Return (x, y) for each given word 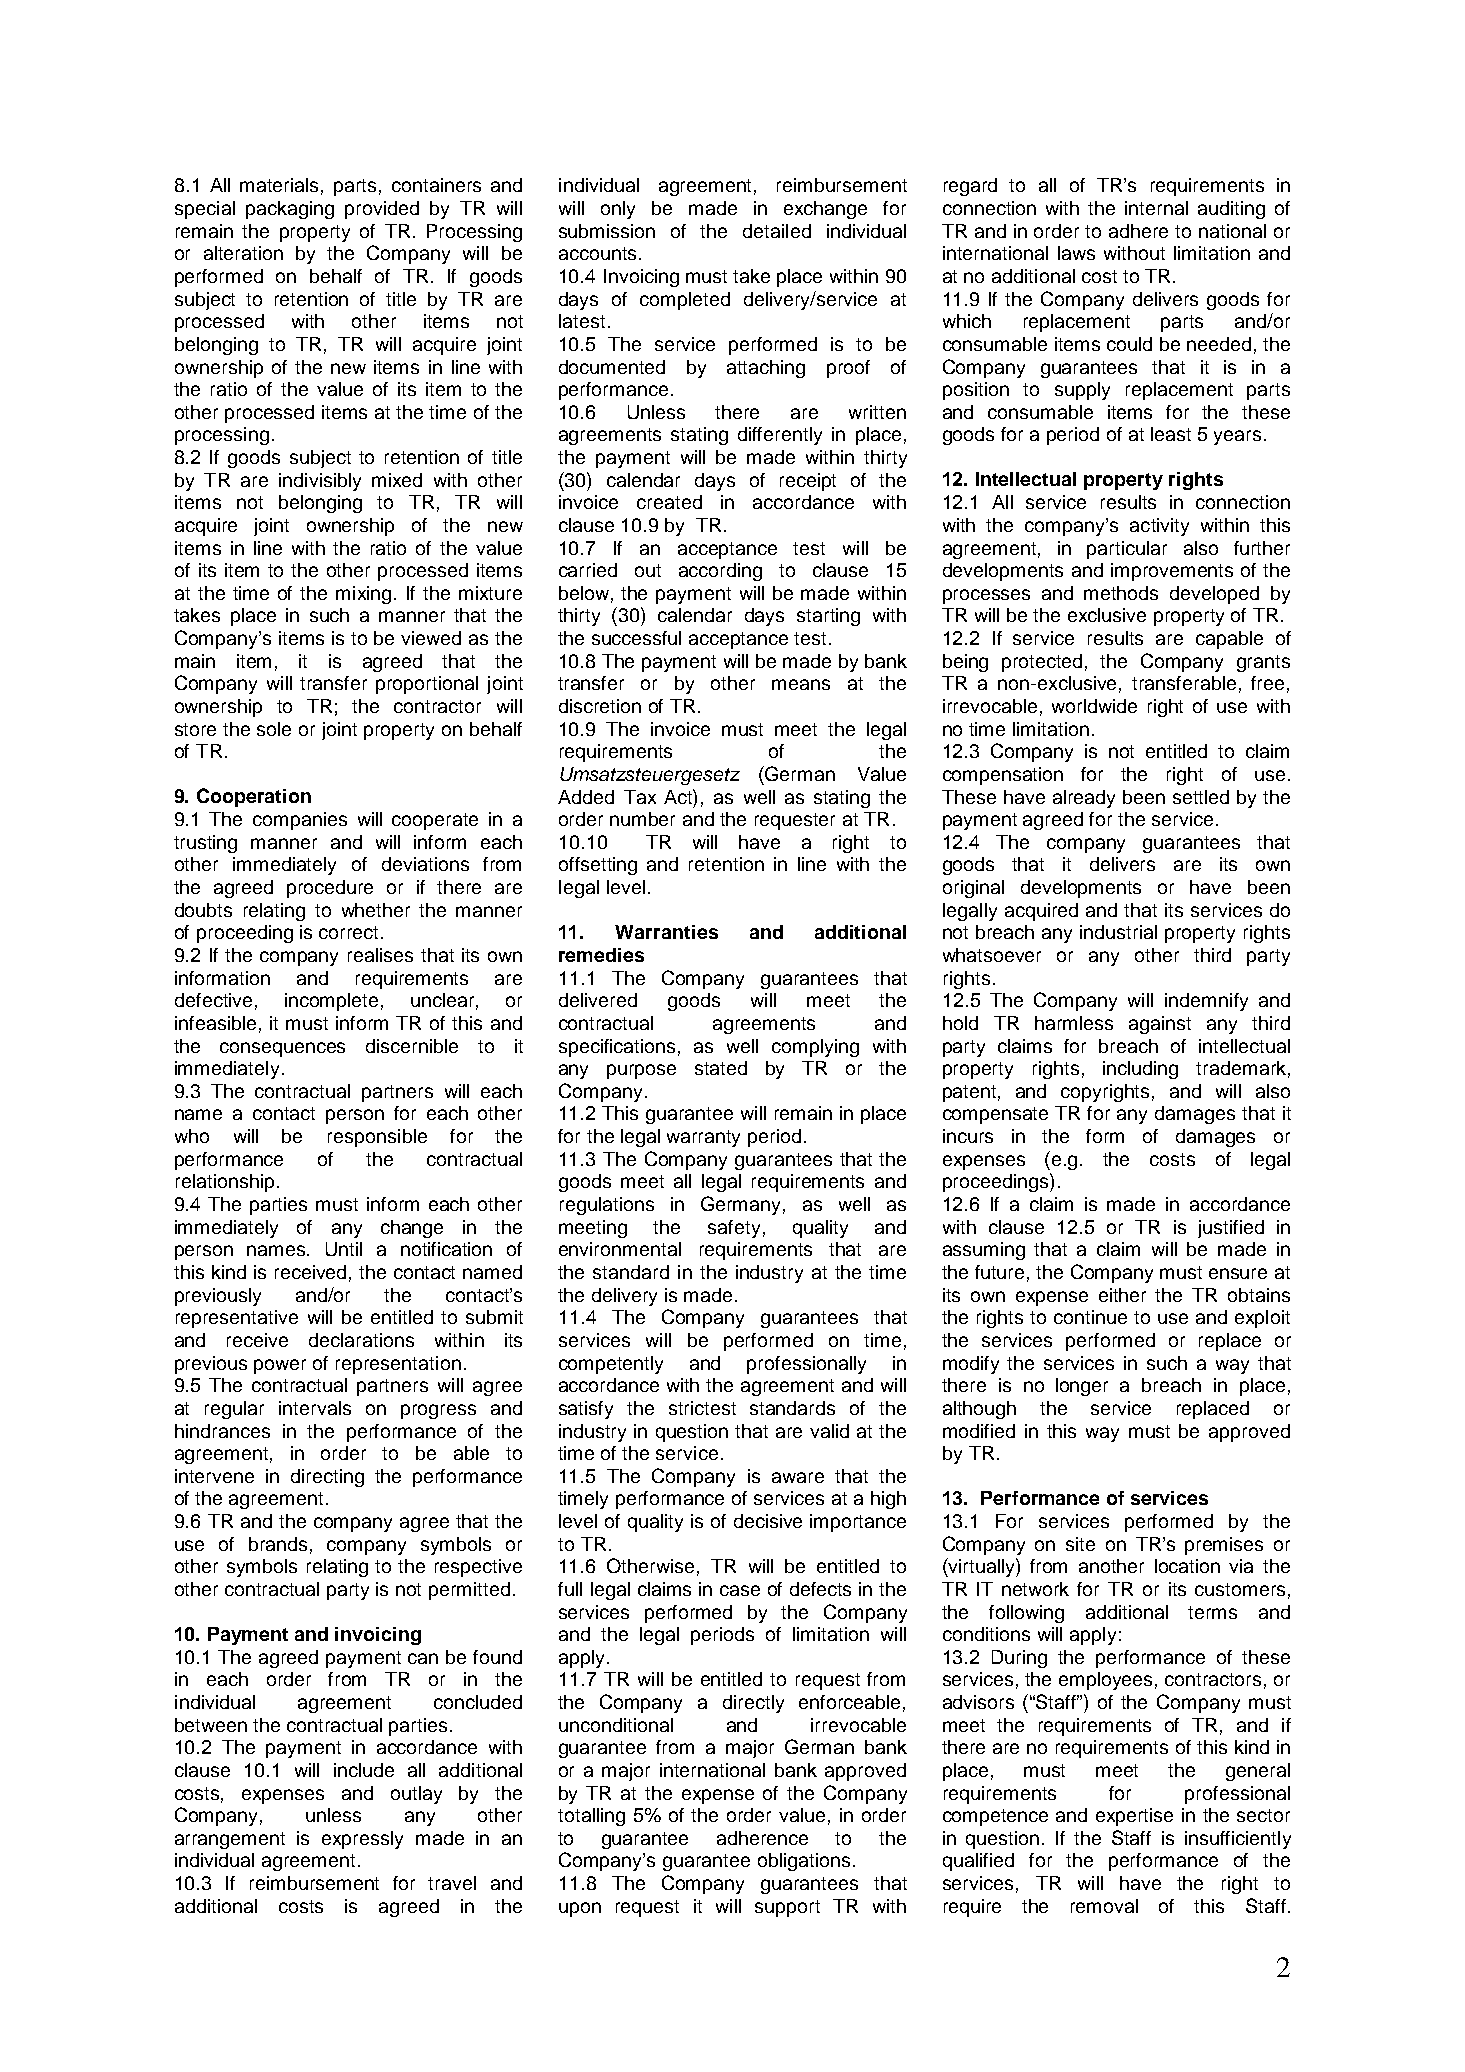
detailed (777, 231)
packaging (290, 210)
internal (1156, 208)
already (1084, 799)
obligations (804, 1862)
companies (300, 821)
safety (734, 1229)
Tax (640, 797)
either (1122, 1295)
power (280, 1366)
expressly (362, 1840)
